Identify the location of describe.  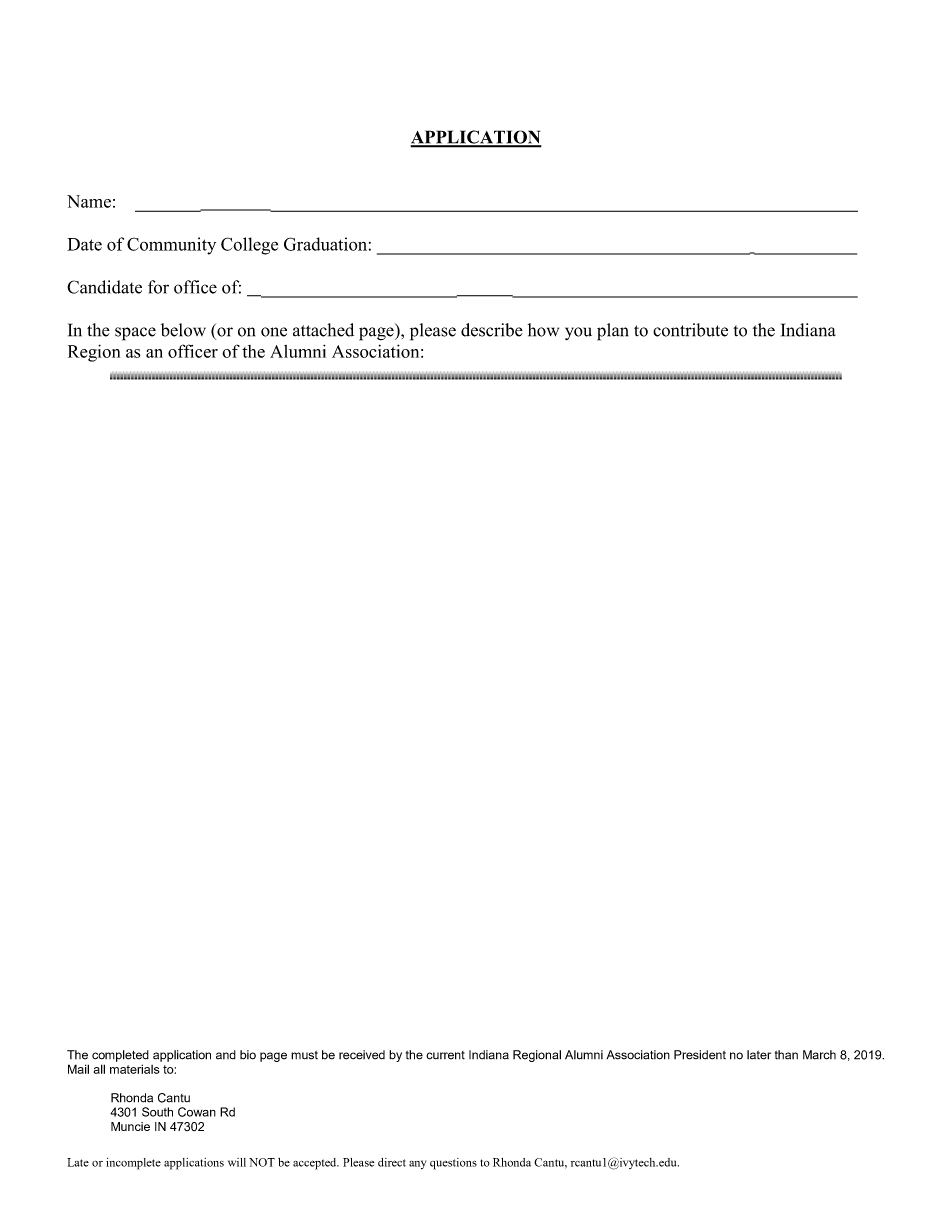
(492, 330).
